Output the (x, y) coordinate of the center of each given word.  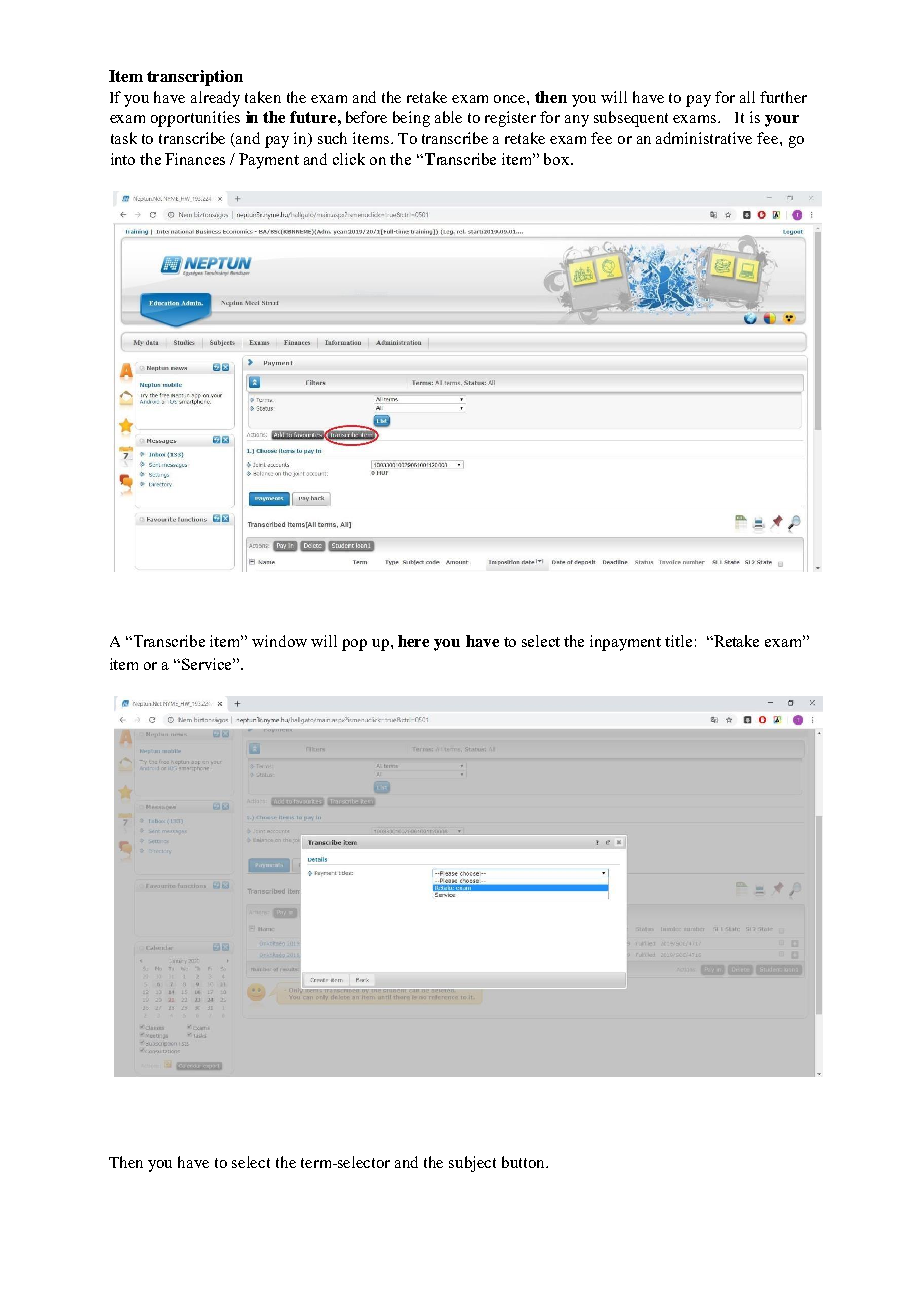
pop (354, 645)
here (413, 641)
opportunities (195, 119)
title (678, 641)
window (279, 641)
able (448, 117)
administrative (704, 138)
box (558, 159)
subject (472, 1164)
